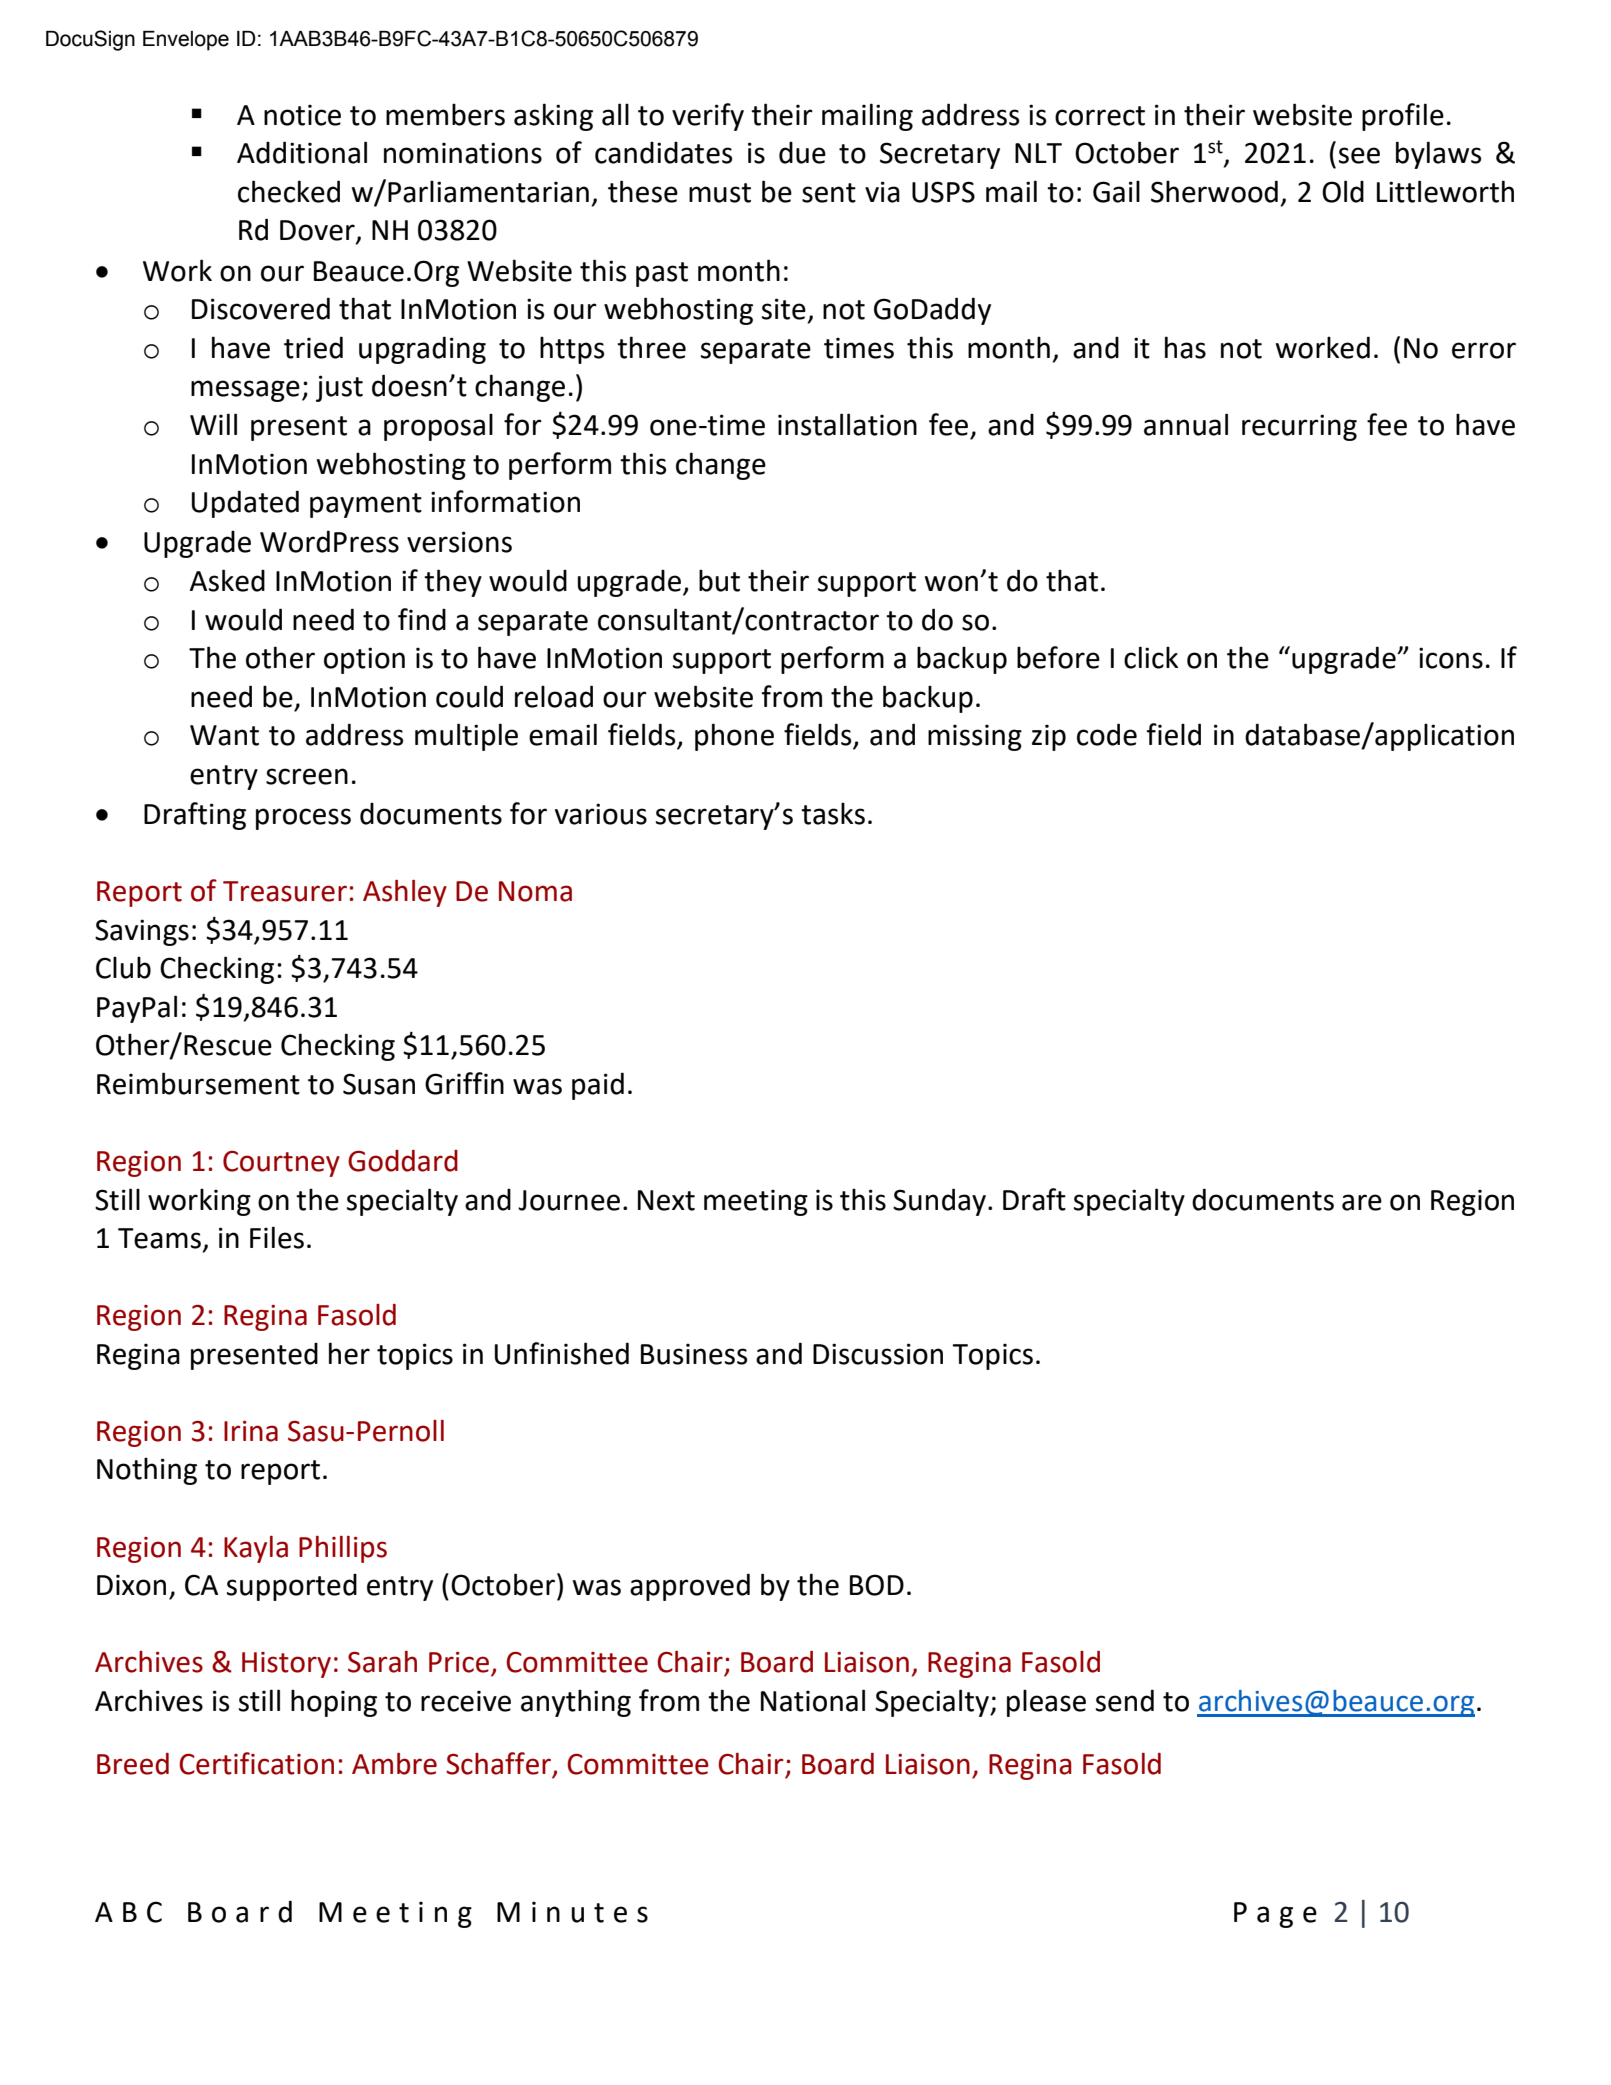 This document has width=1611, height=2085. Describe the element at coordinates (719, 580) in the document. I see `but` at that location.
